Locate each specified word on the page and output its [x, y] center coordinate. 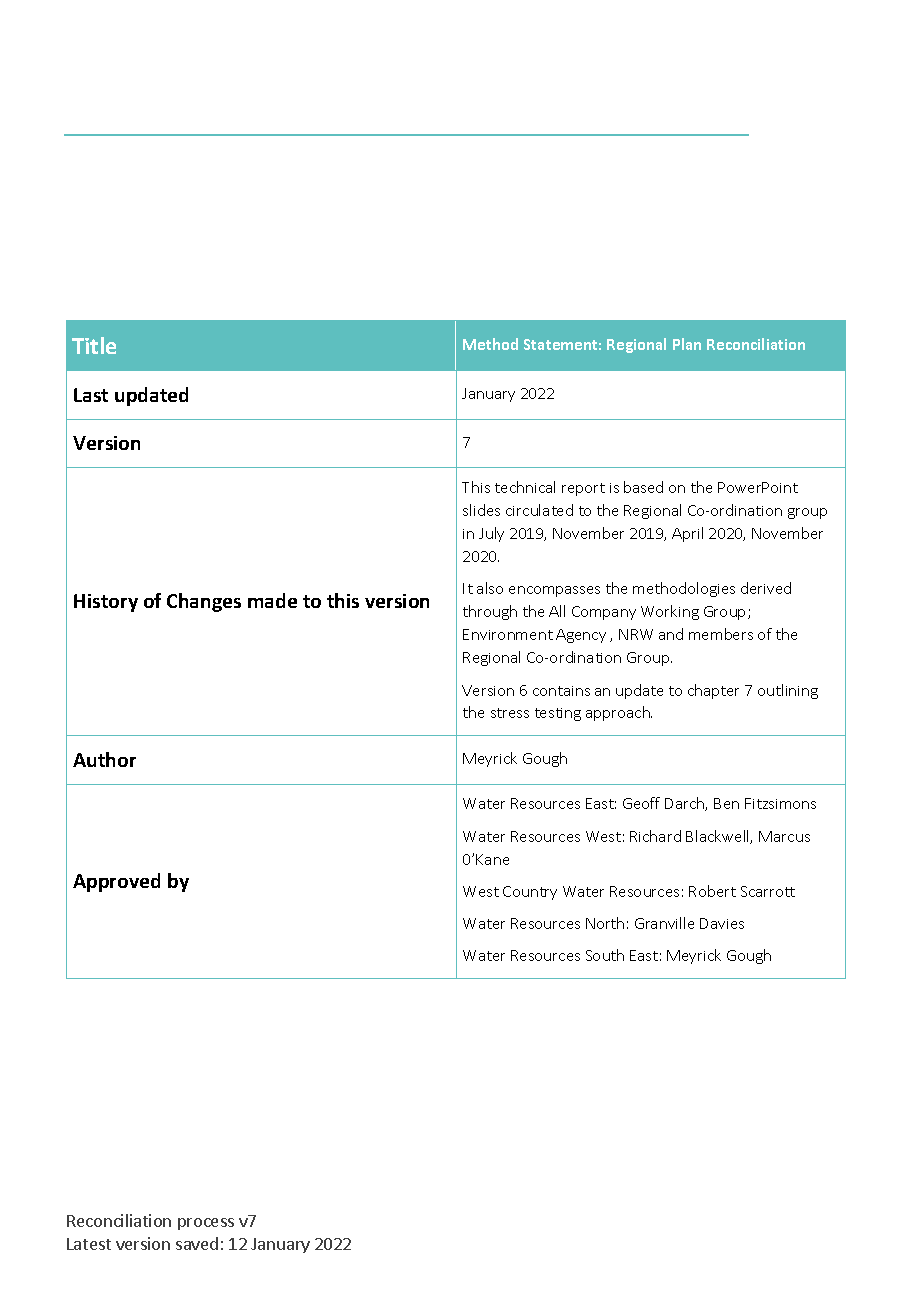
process [206, 1224]
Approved [116, 882]
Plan [687, 344]
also [490, 588]
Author [104, 759]
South [605, 955]
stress [510, 713]
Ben [726, 803]
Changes [204, 602]
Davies [722, 923]
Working [670, 612]
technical [525, 487]
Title [94, 345]
